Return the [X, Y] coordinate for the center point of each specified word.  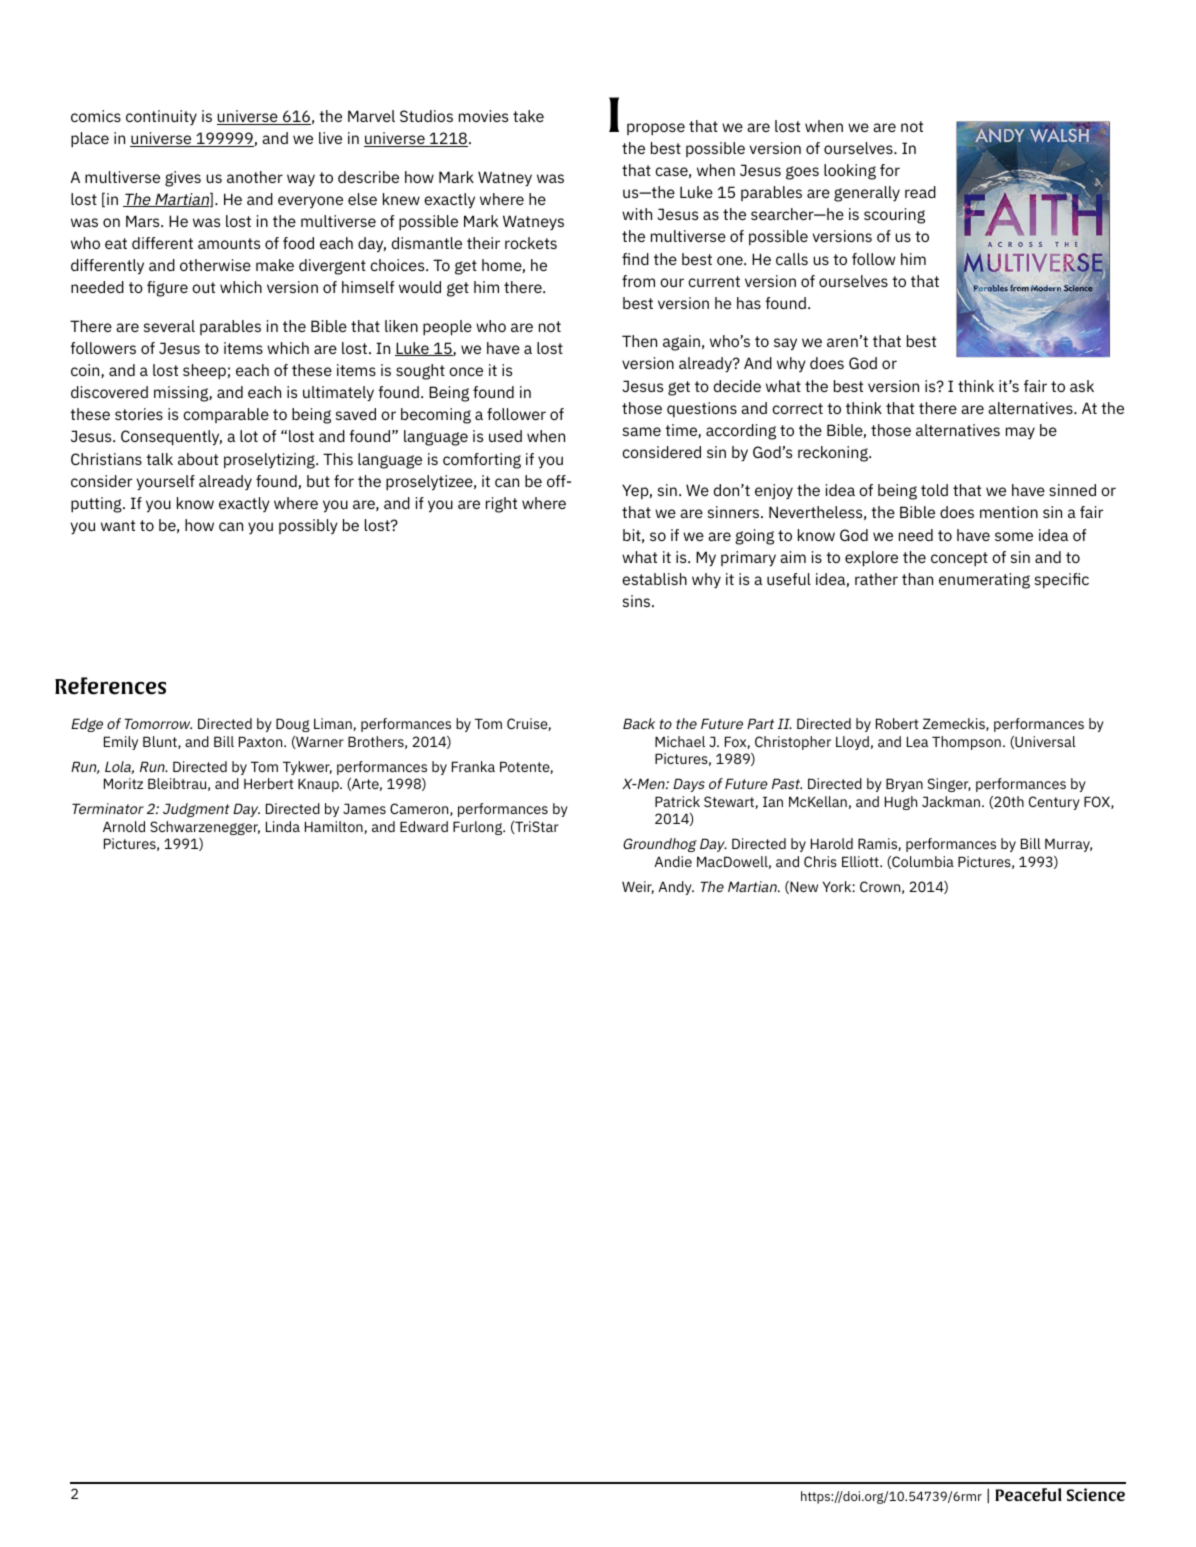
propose [656, 129]
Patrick [677, 801]
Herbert [268, 783]
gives [183, 179]
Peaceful [1028, 1494]
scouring [894, 216]
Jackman [951, 801]
